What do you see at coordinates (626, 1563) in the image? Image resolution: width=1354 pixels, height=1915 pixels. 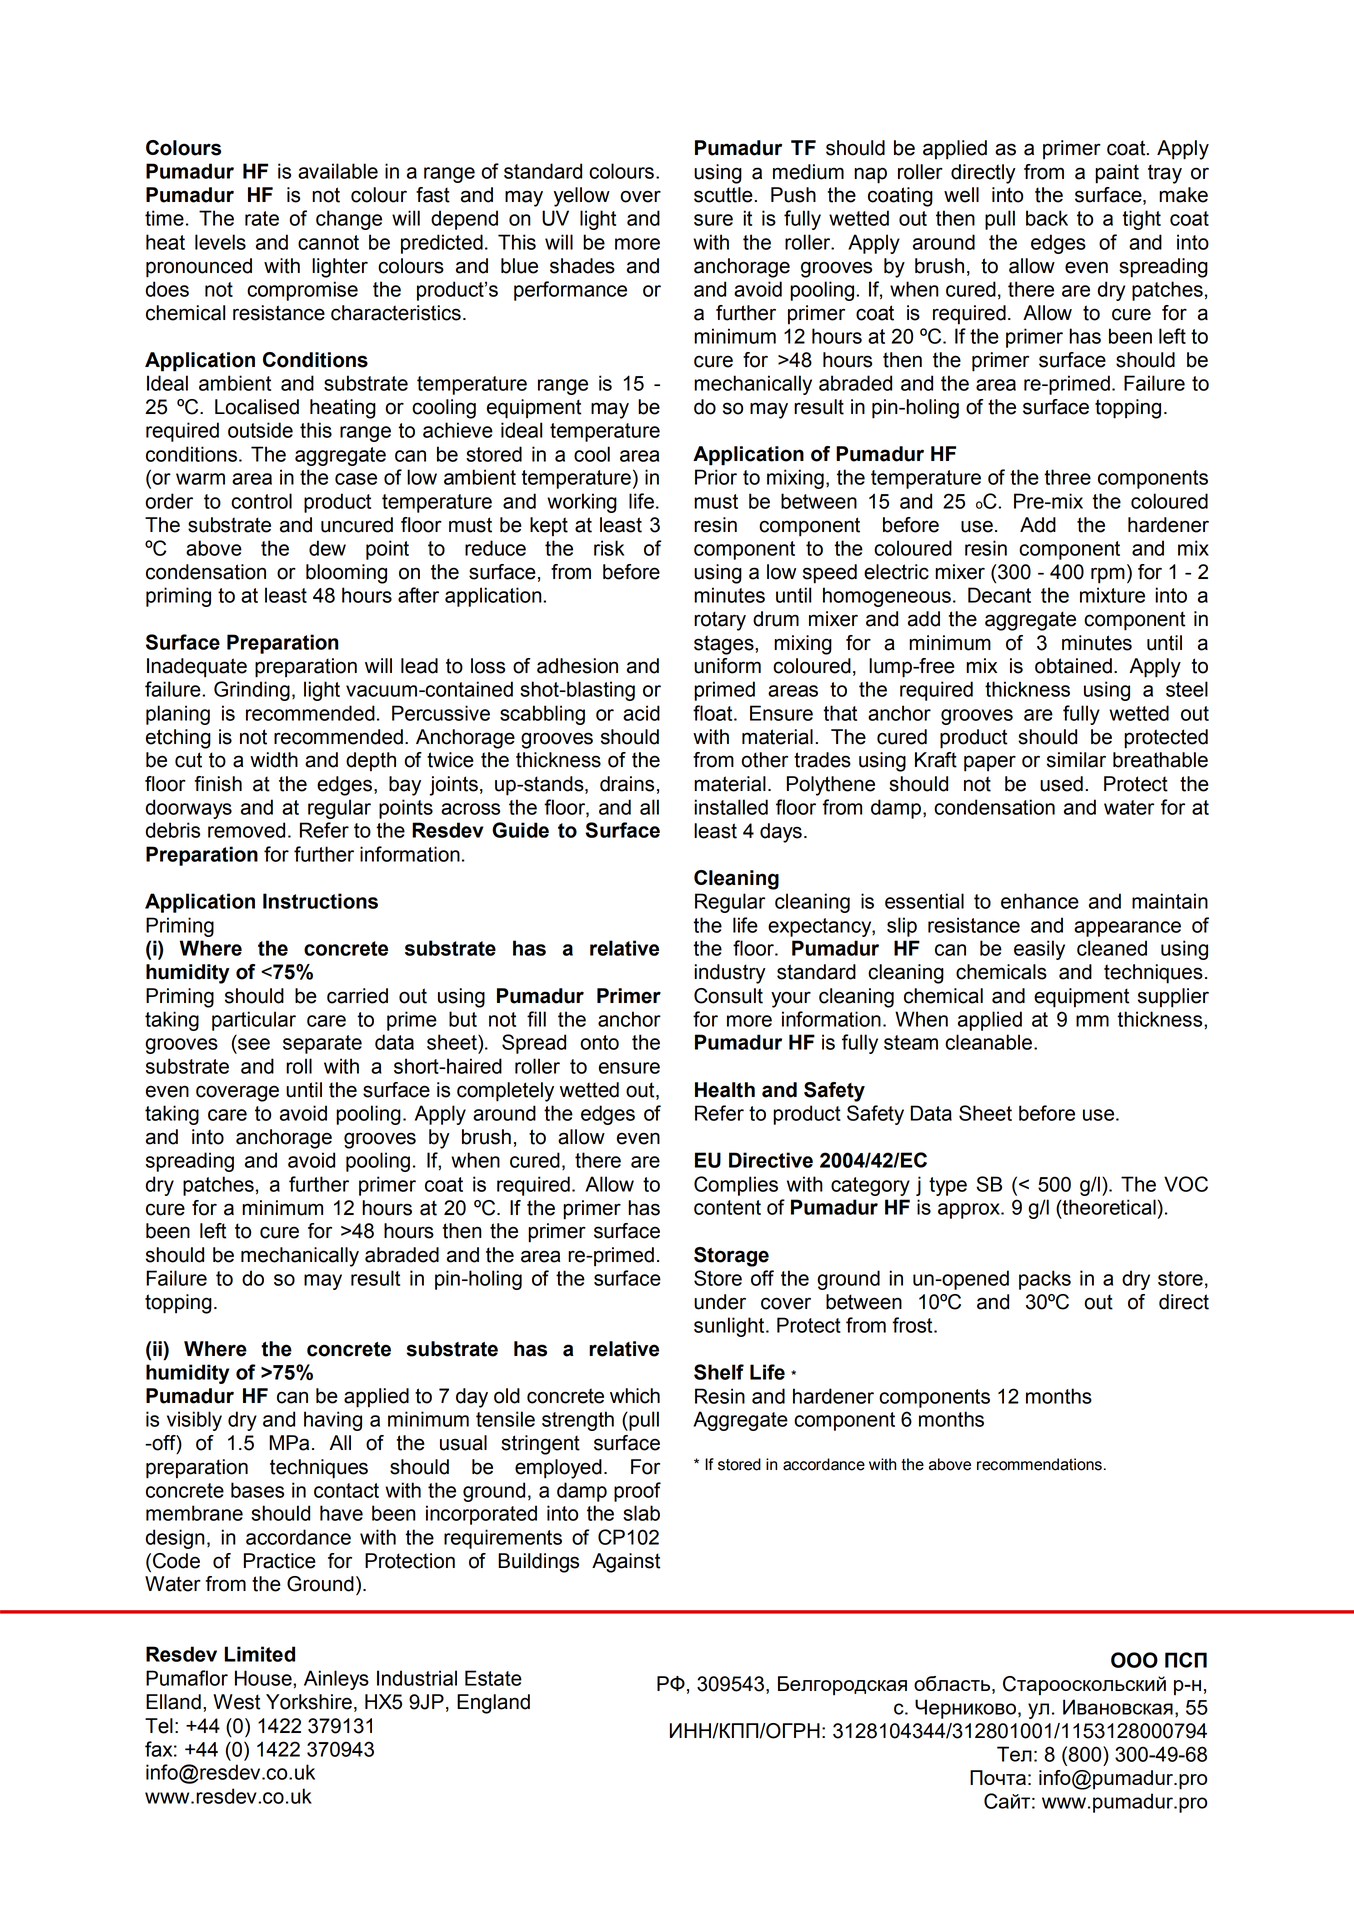 I see `Against` at bounding box center [626, 1563].
